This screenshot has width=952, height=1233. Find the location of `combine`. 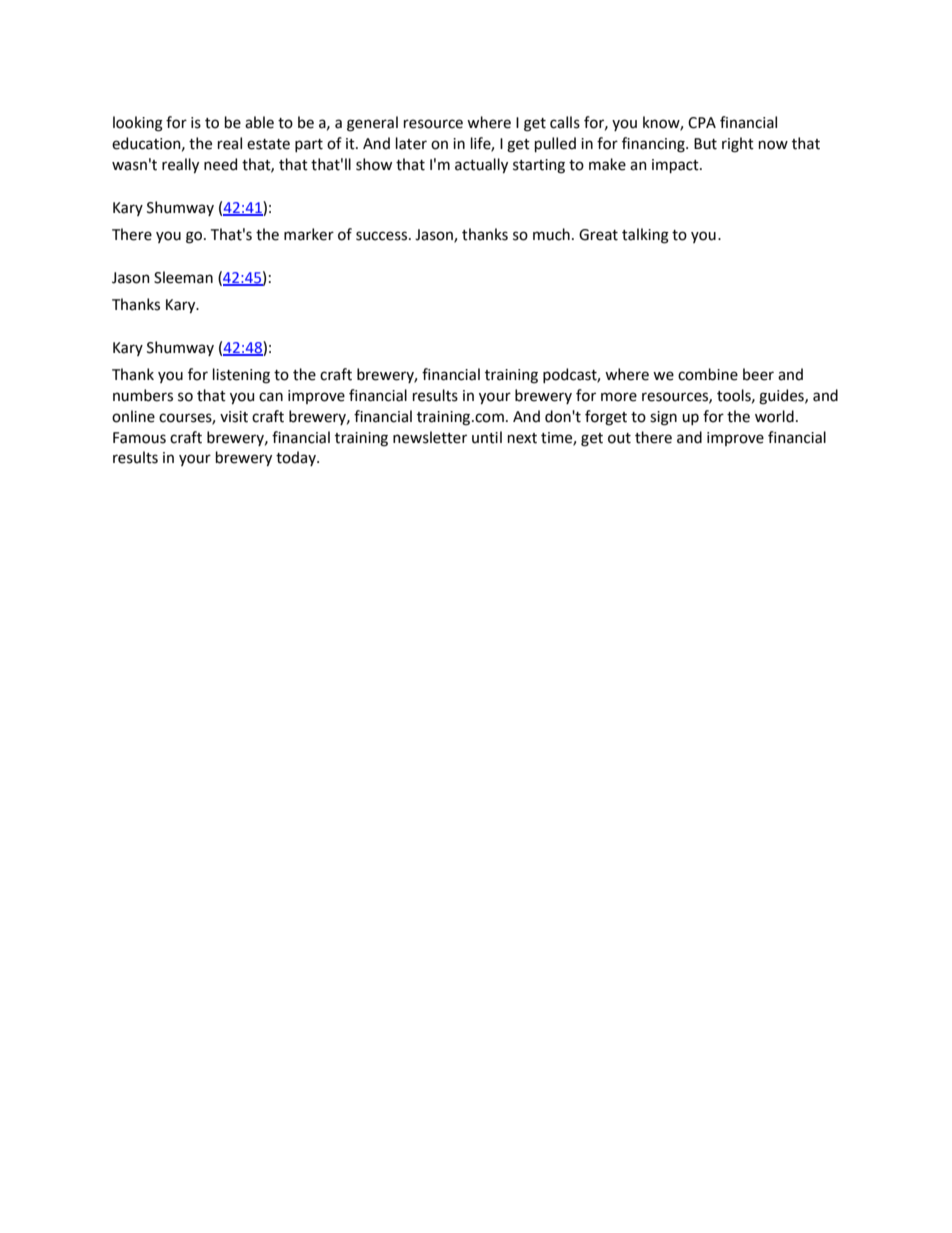

combine is located at coordinates (708, 374).
